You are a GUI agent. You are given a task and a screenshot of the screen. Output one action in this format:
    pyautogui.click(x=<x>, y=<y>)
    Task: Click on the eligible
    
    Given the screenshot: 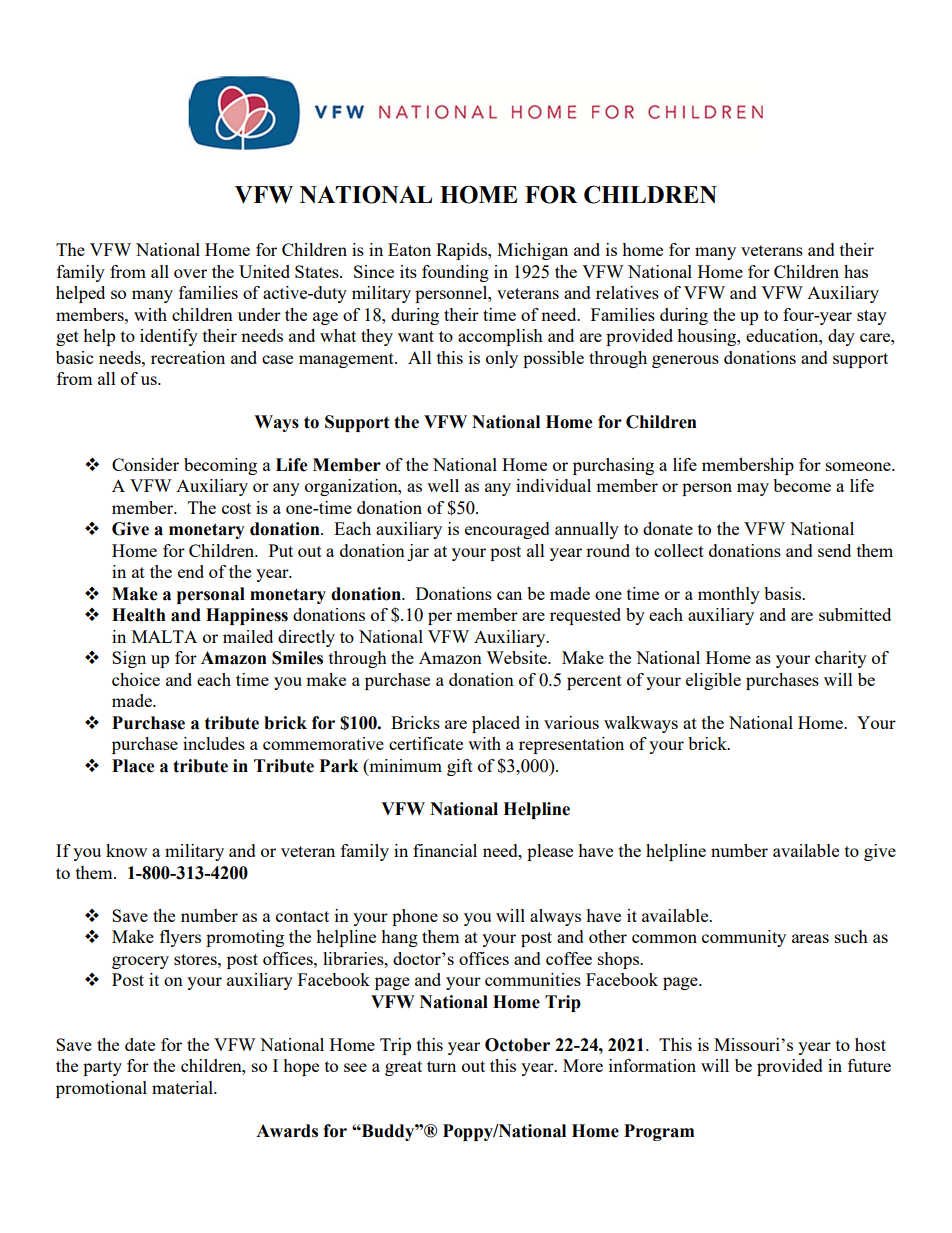 What is the action you would take?
    pyautogui.click(x=713, y=681)
